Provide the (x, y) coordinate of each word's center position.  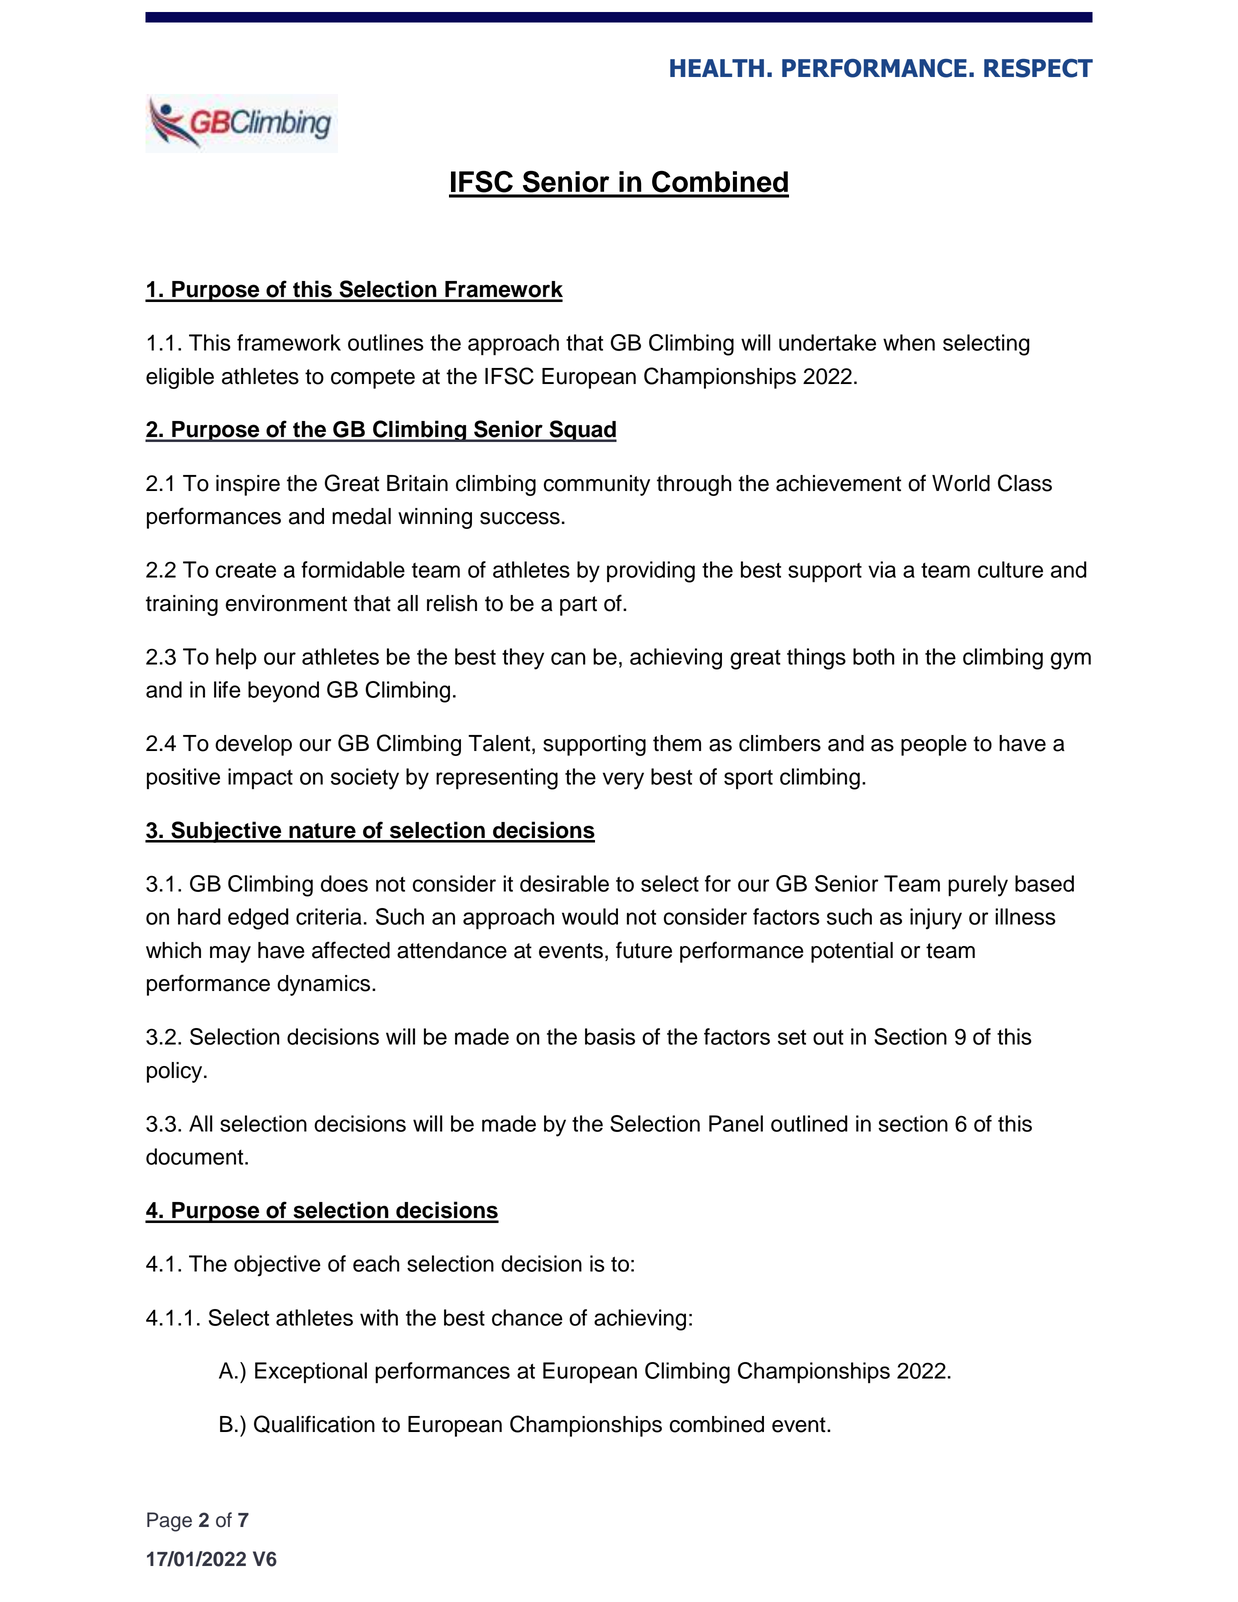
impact (260, 778)
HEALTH (717, 68)
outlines (386, 342)
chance (527, 1317)
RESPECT (1038, 68)
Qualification (314, 1424)
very (623, 781)
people (934, 745)
